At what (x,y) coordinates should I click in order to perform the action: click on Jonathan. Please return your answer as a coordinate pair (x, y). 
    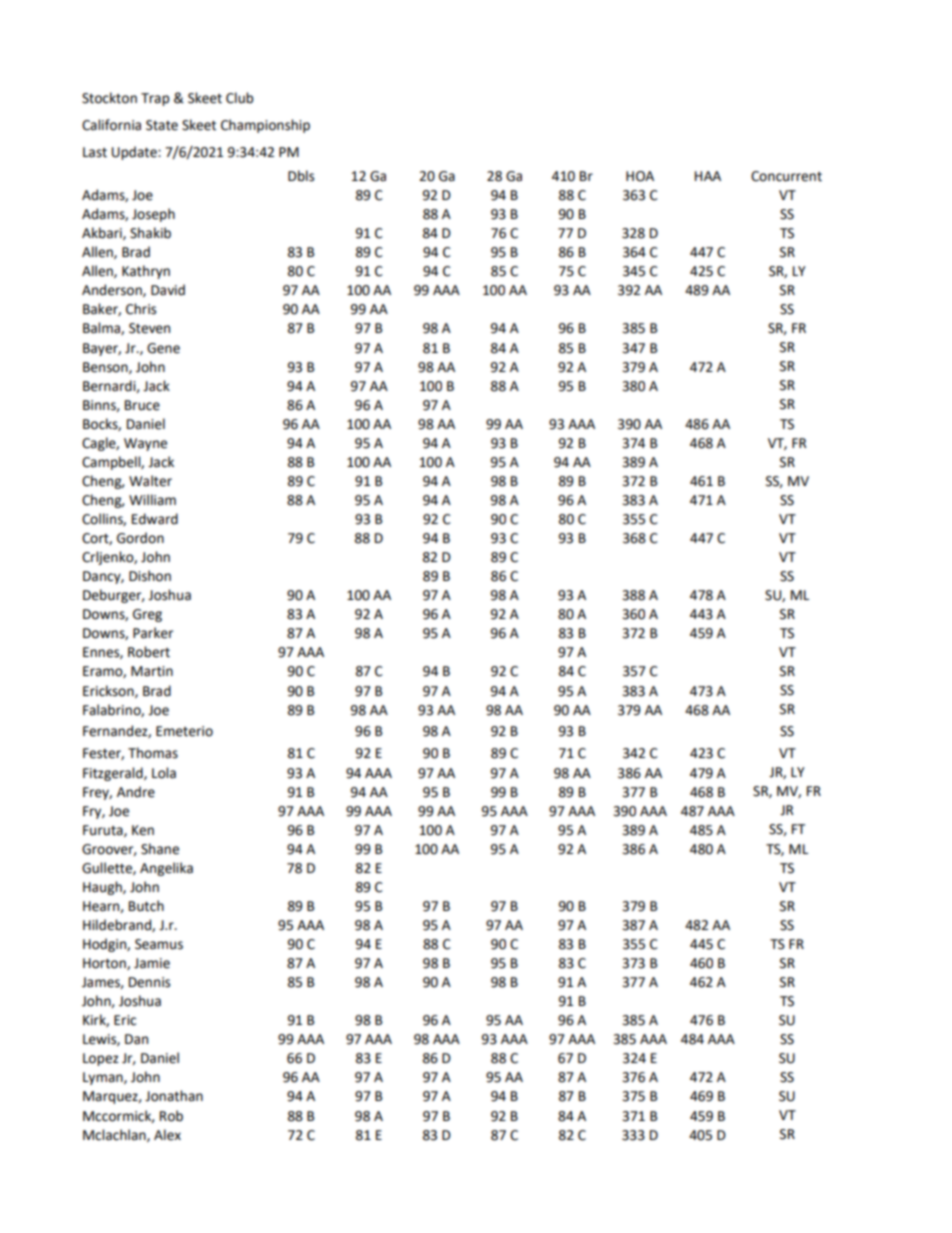
    Looking at the image, I should click on (174, 1096).
